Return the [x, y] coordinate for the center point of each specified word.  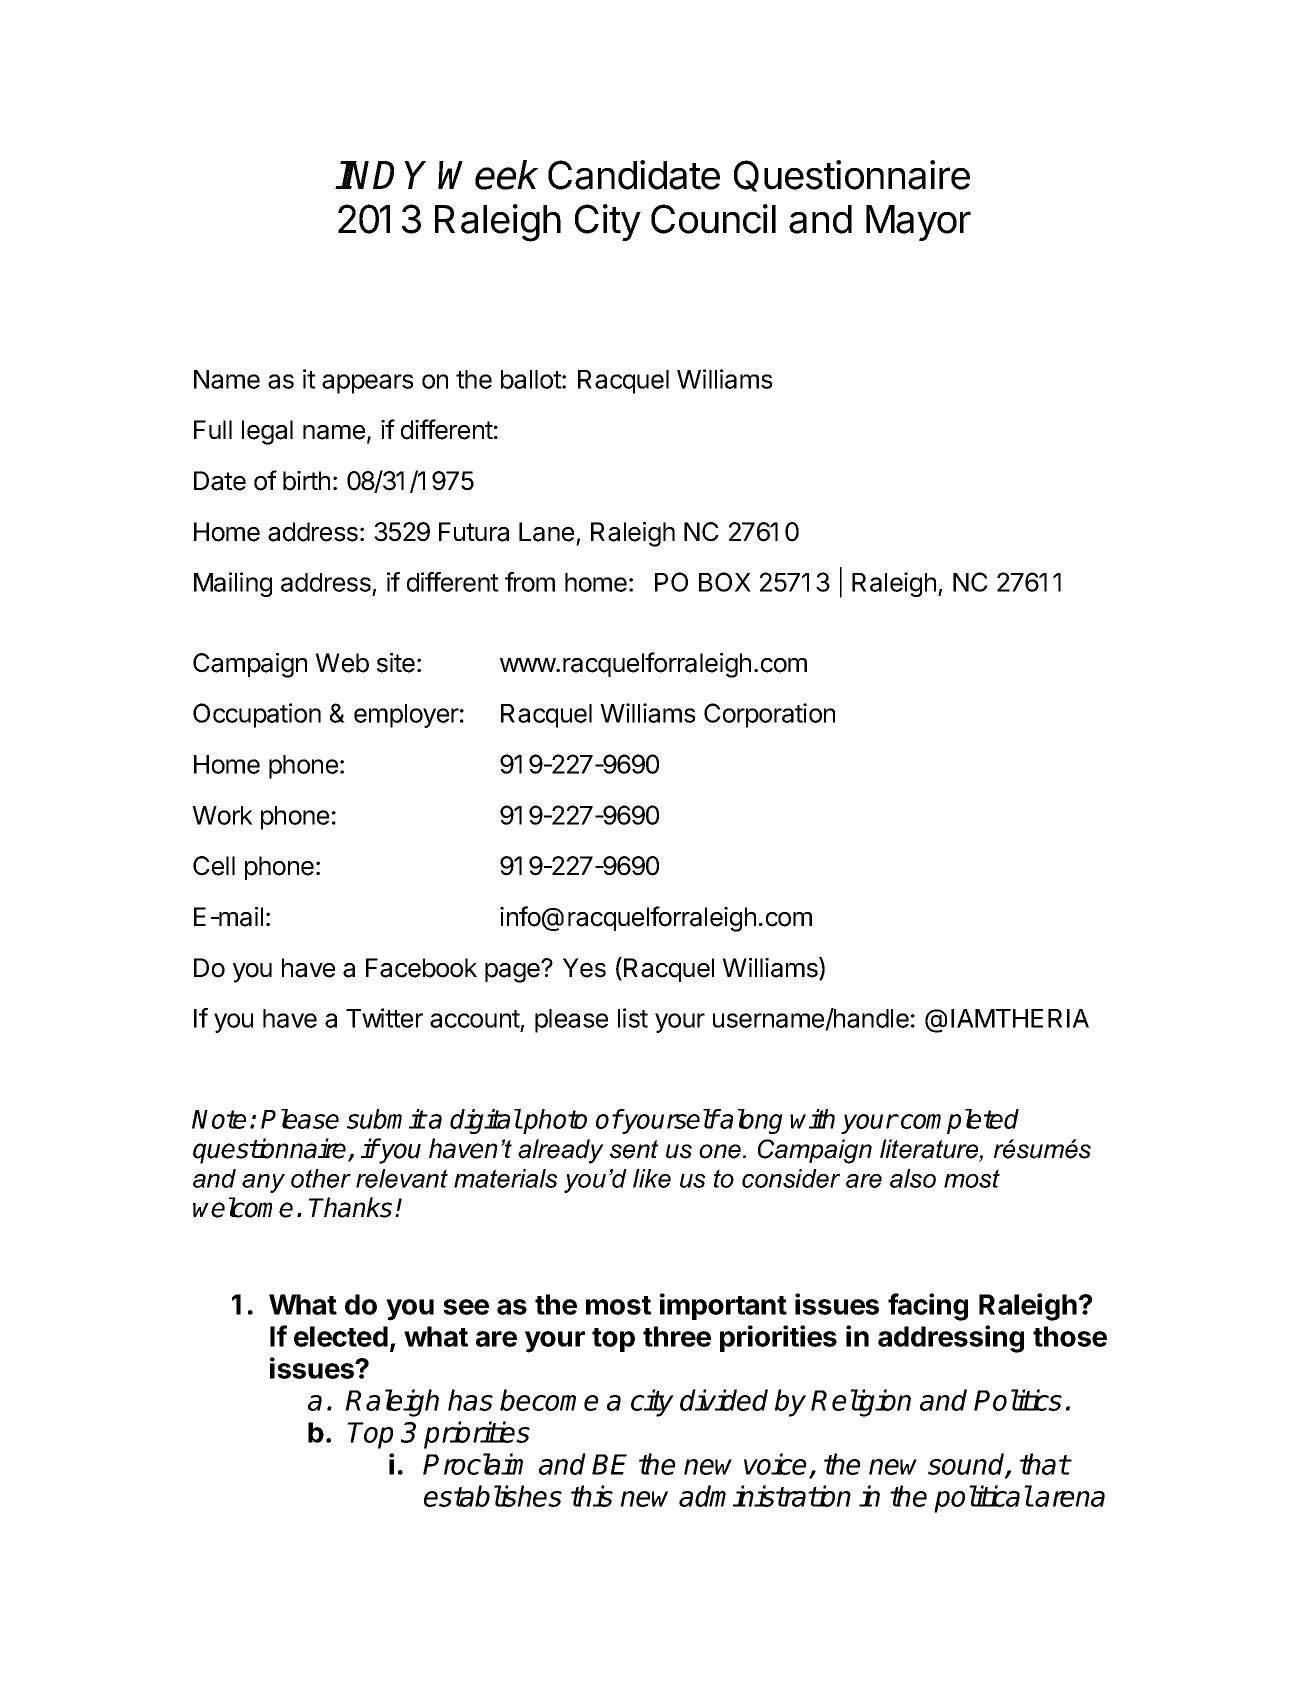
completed [960, 1121]
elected [341, 1336]
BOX [725, 582]
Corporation [769, 715]
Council [713, 219]
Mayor [918, 223]
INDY [381, 175]
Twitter [384, 1018]
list [633, 1018]
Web [342, 663]
